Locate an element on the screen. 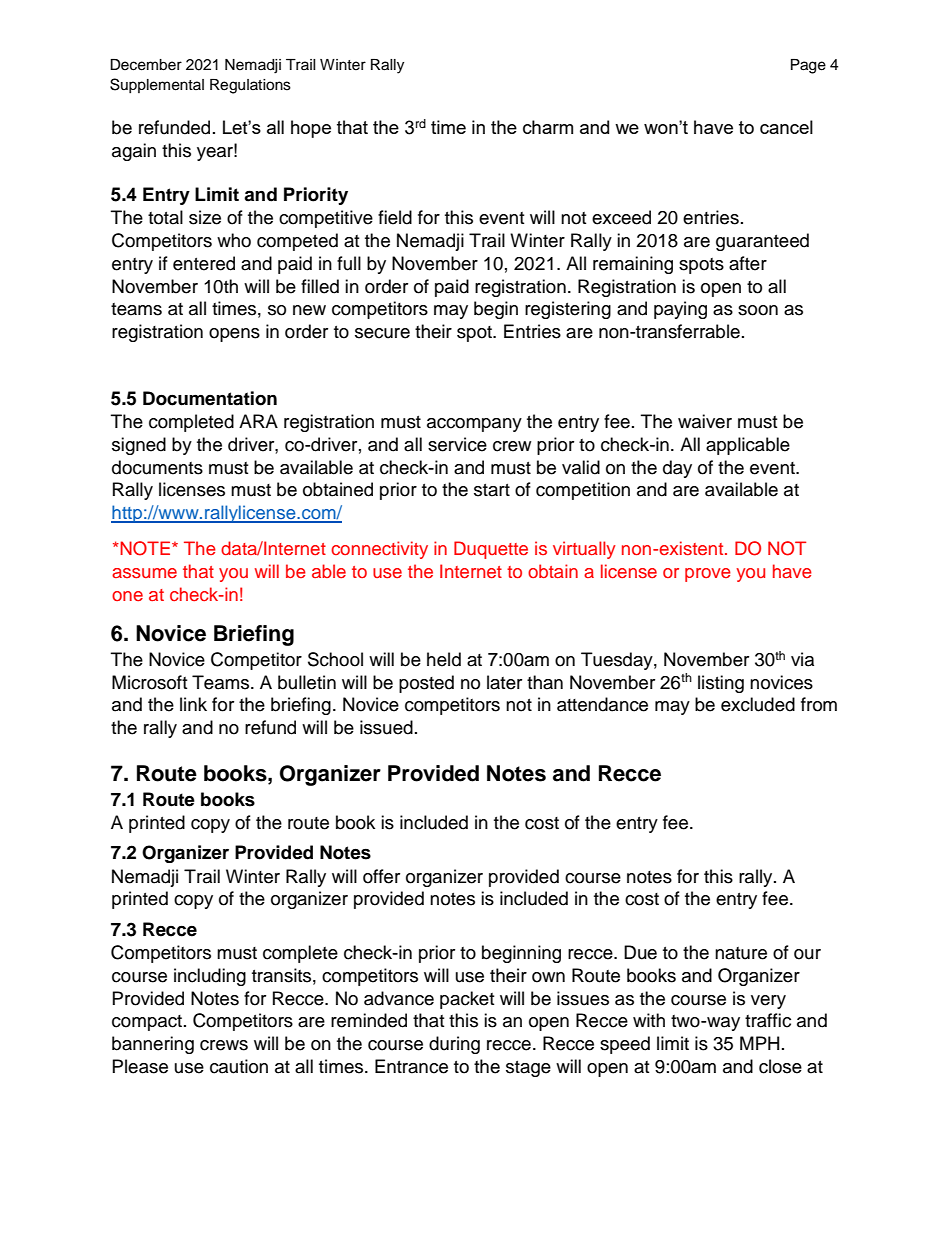 The image size is (952, 1233). prove is located at coordinates (708, 575).
